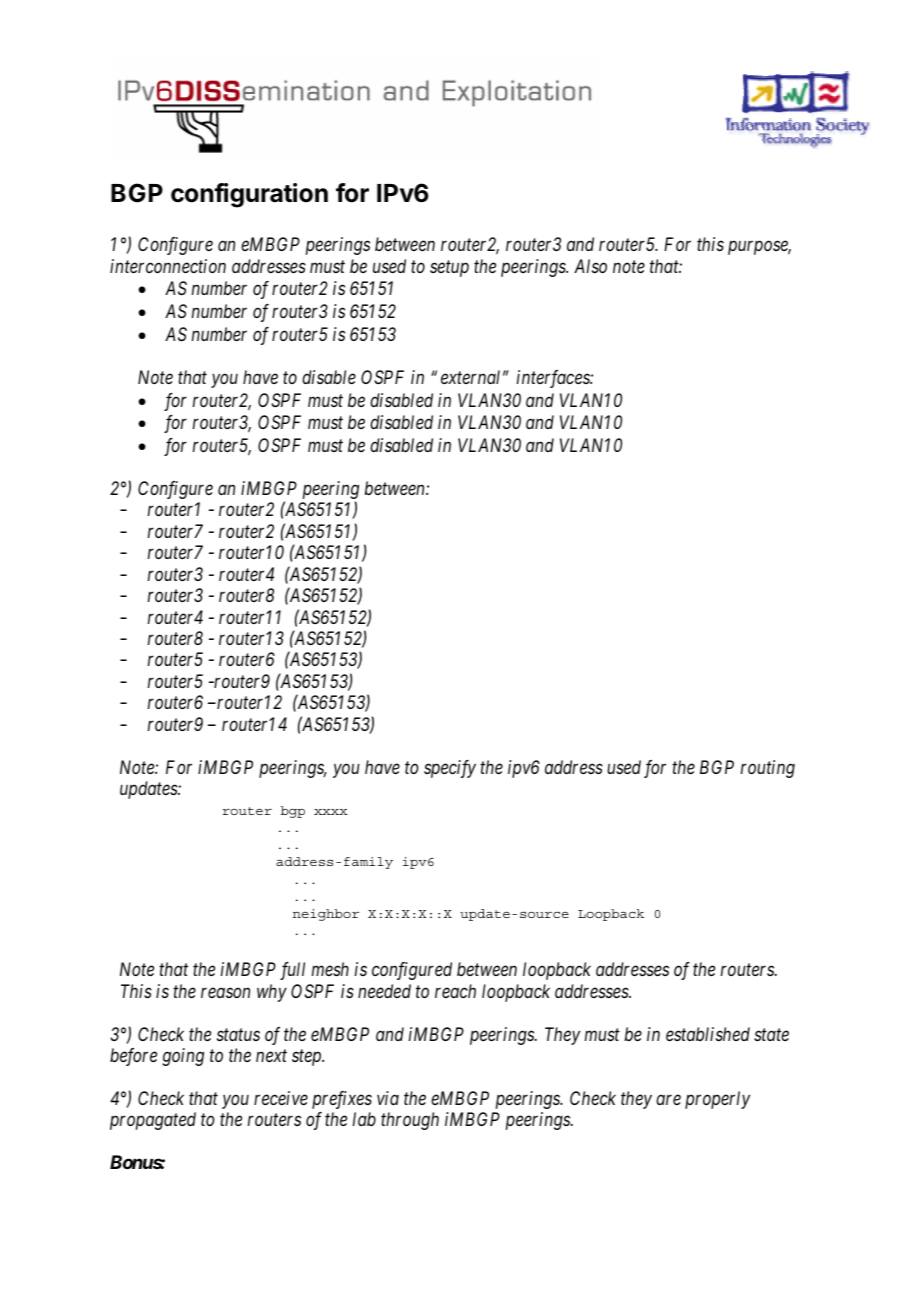 Image resolution: width=924 pixels, height=1308 pixels. I want to click on going, so click(183, 1057).
